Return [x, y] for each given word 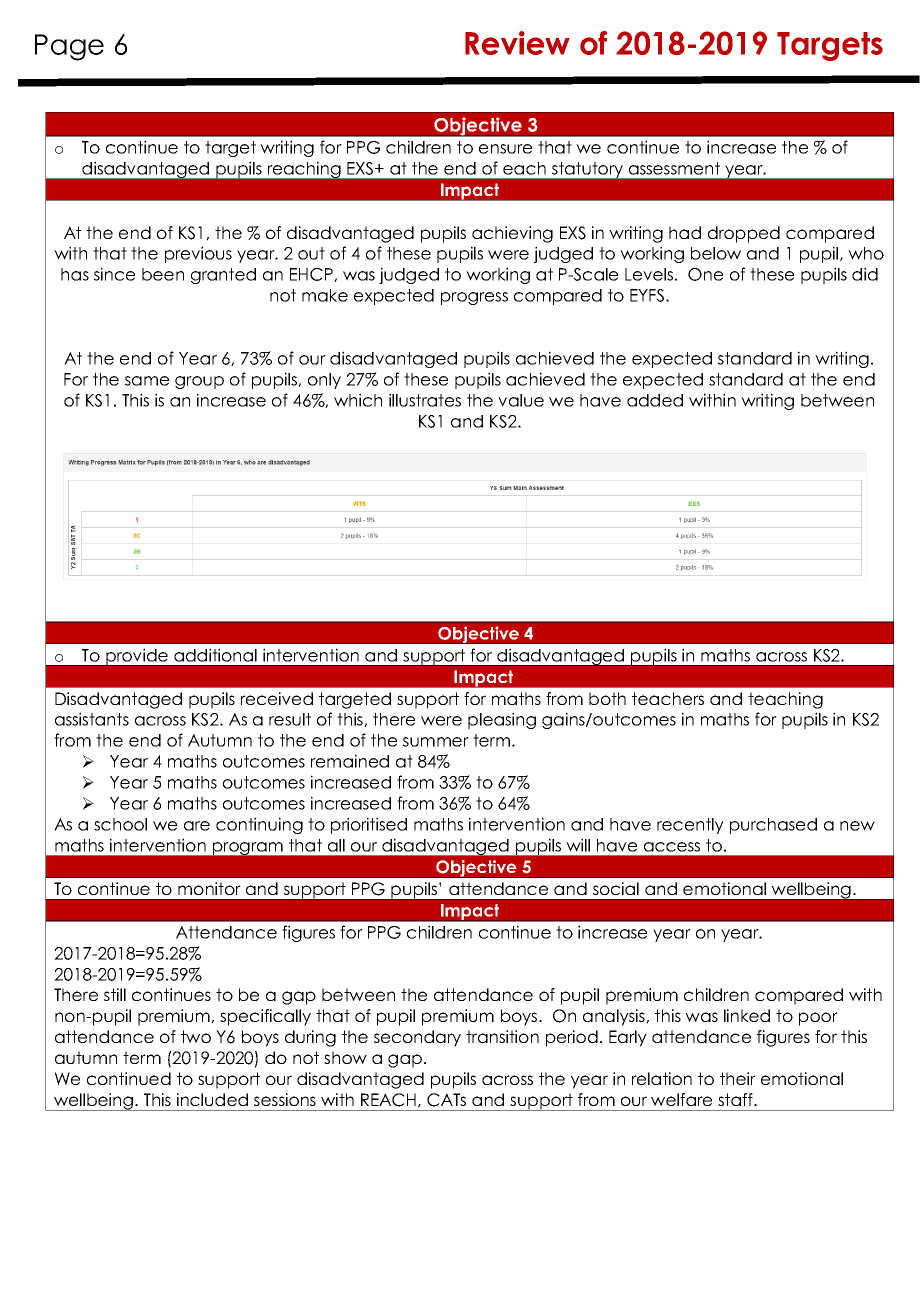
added [655, 400]
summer [436, 742]
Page [69, 47]
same [147, 381]
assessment [674, 168]
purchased [773, 826]
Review [517, 43]
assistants [92, 719]
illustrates [425, 400]
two [196, 1036]
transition [502, 1036]
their [738, 1078]
